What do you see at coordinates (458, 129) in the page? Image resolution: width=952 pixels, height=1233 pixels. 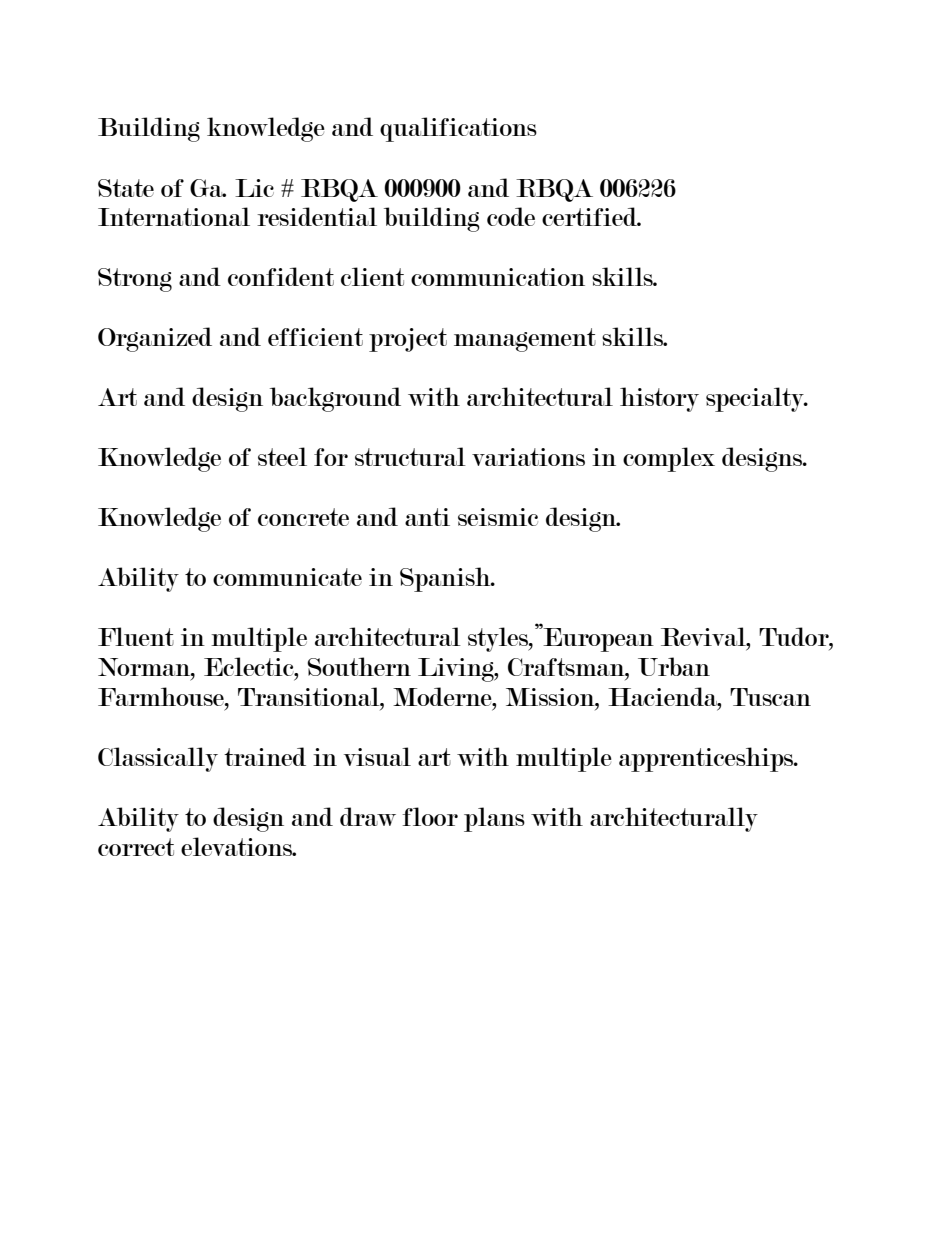 I see `qualifications` at bounding box center [458, 129].
